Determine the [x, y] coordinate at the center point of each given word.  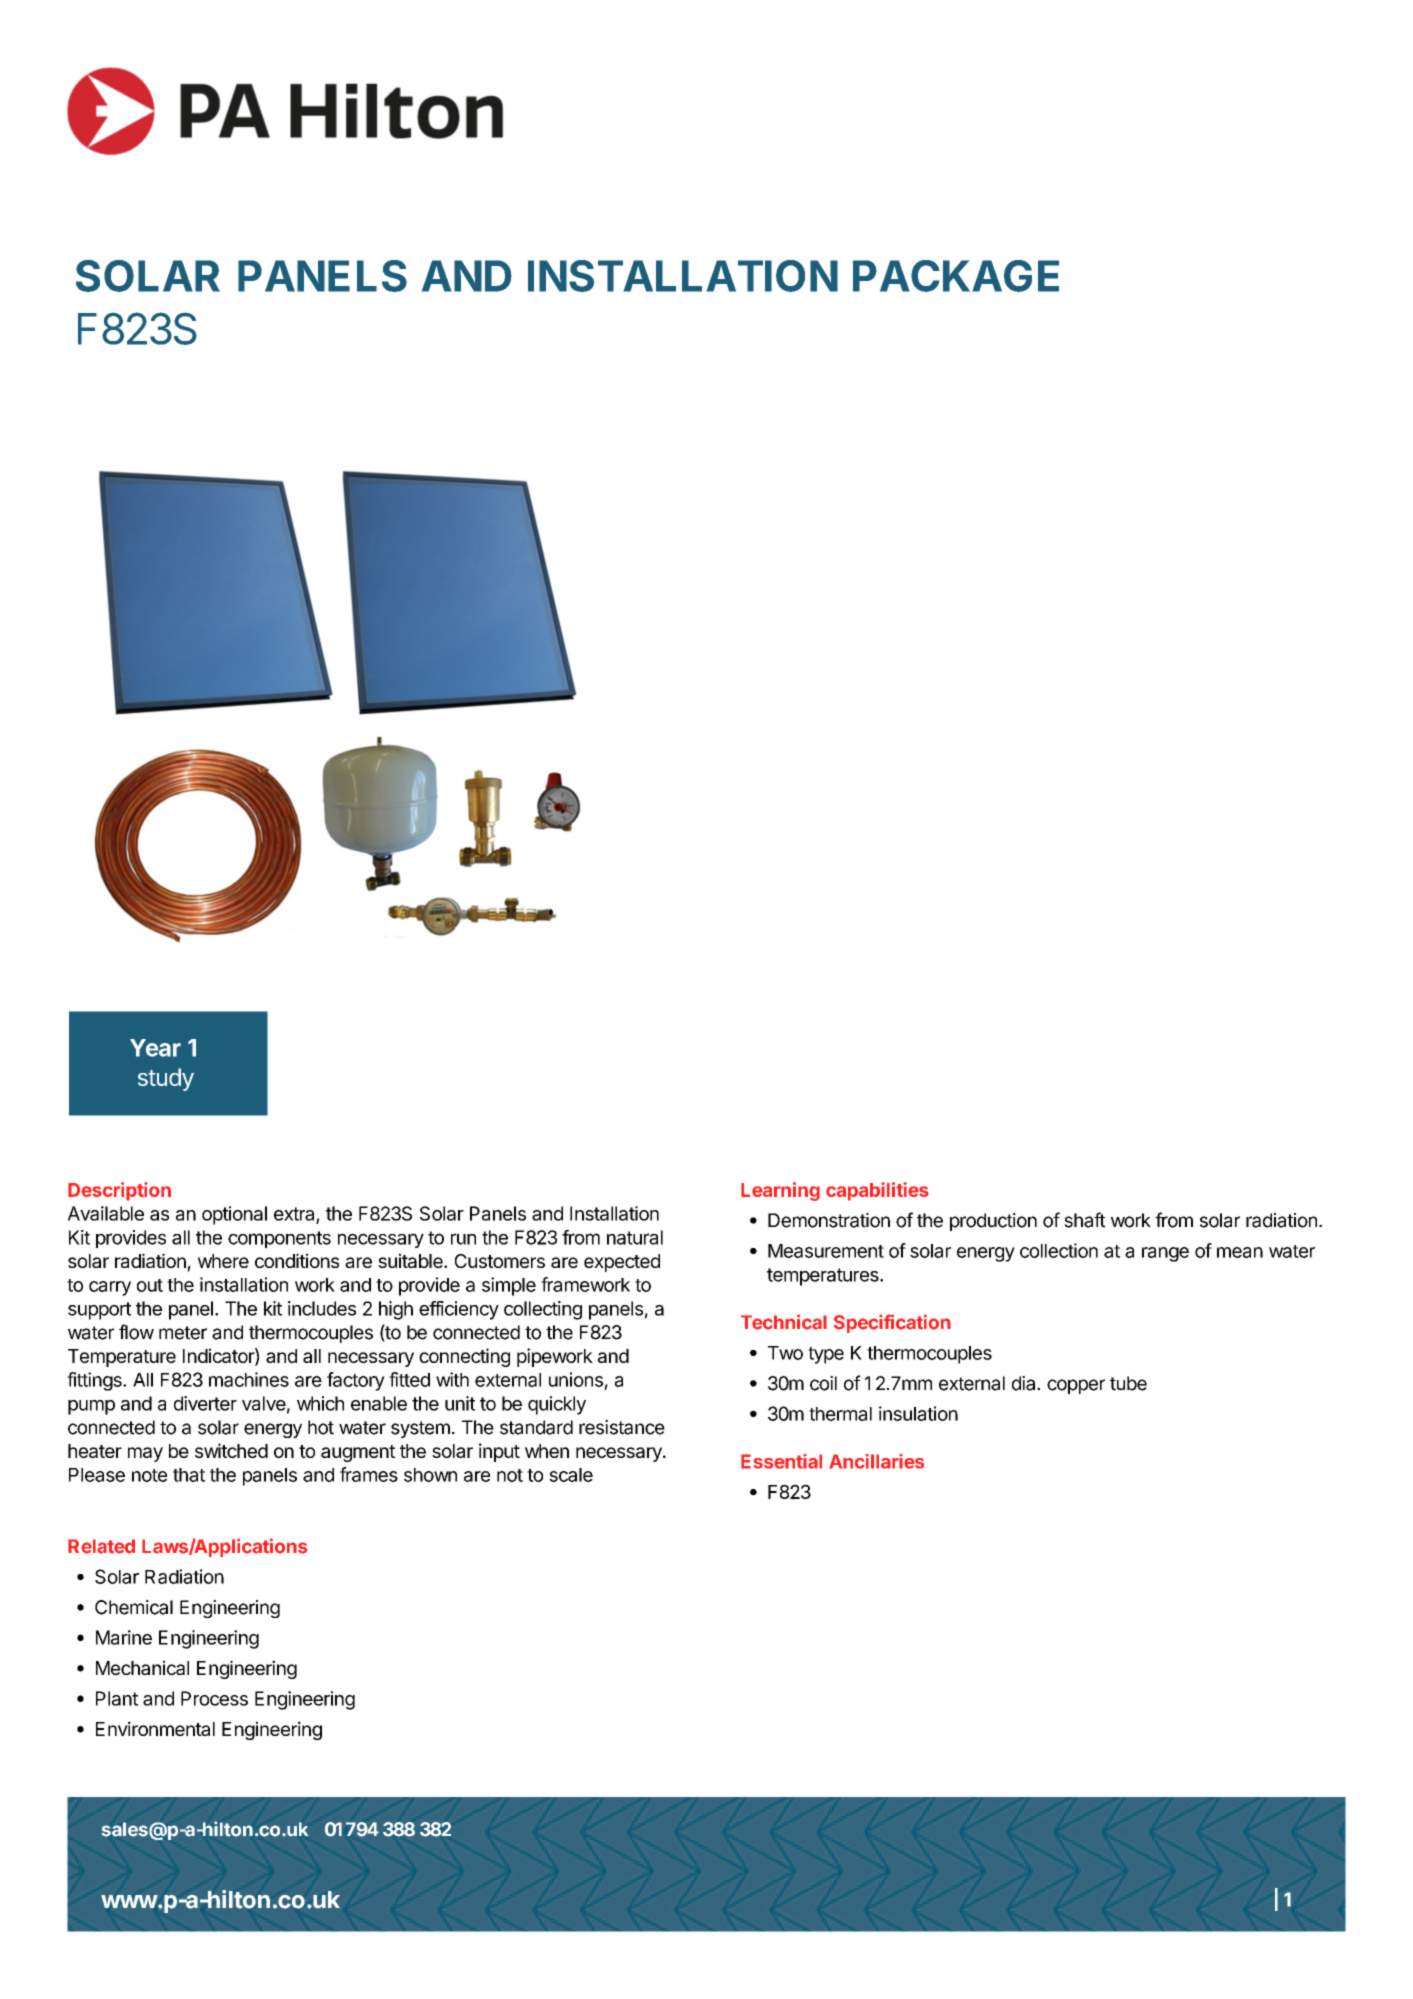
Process [214, 1698]
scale [571, 1475]
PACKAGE [956, 276]
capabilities [877, 1191]
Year [155, 1048]
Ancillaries [876, 1461]
